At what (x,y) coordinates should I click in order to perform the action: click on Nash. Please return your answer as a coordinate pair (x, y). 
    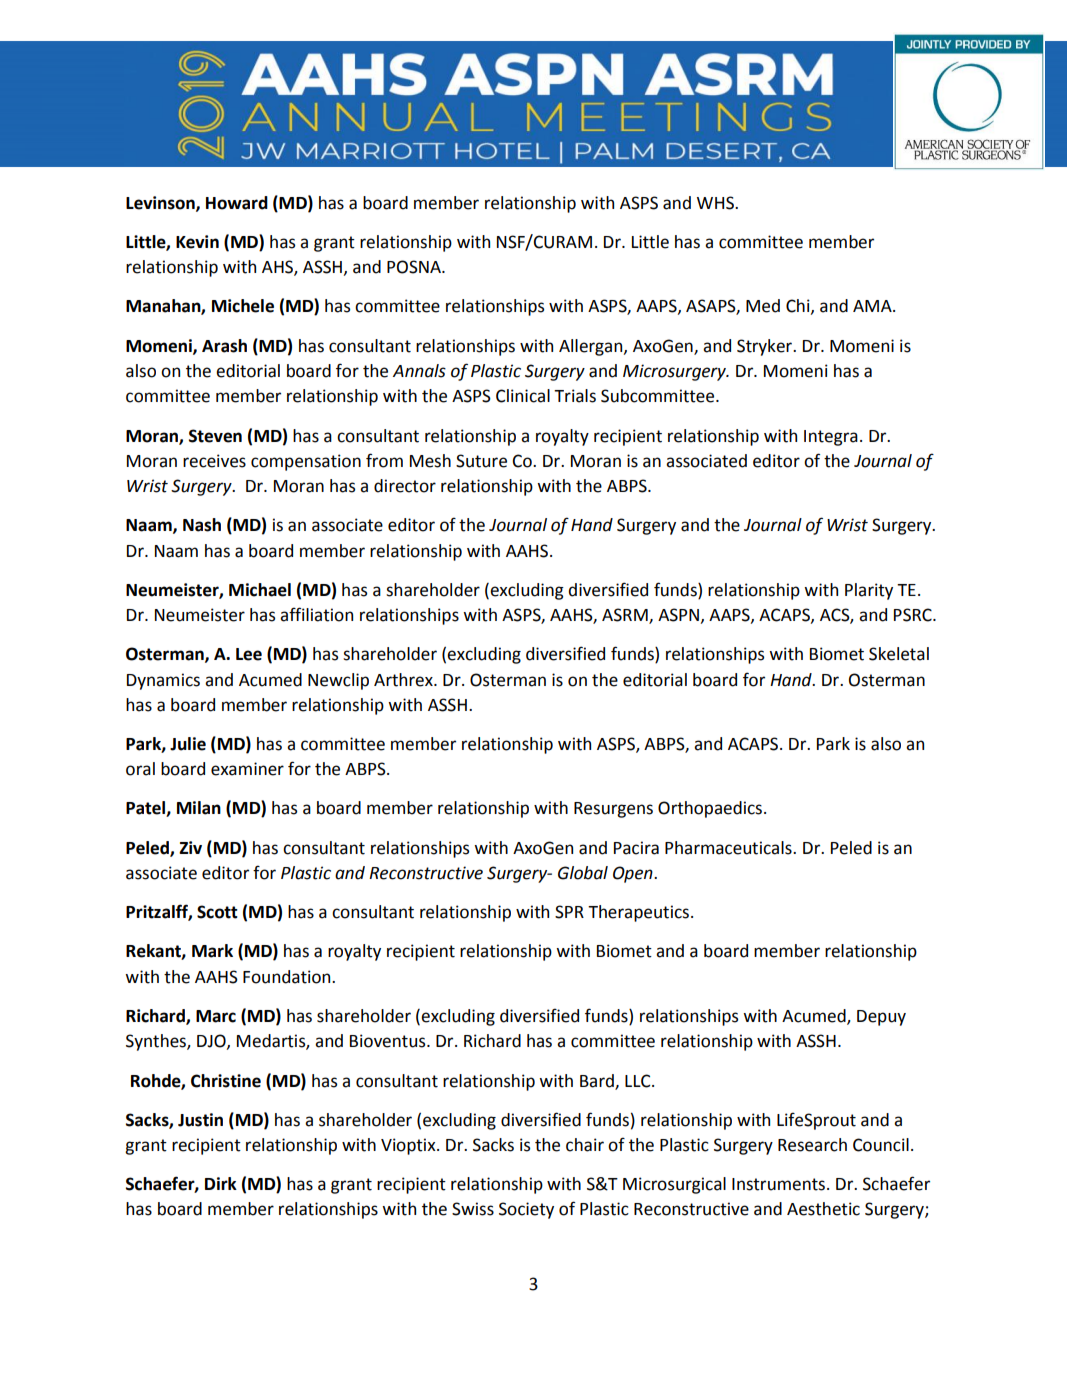
    Looking at the image, I should click on (202, 525).
